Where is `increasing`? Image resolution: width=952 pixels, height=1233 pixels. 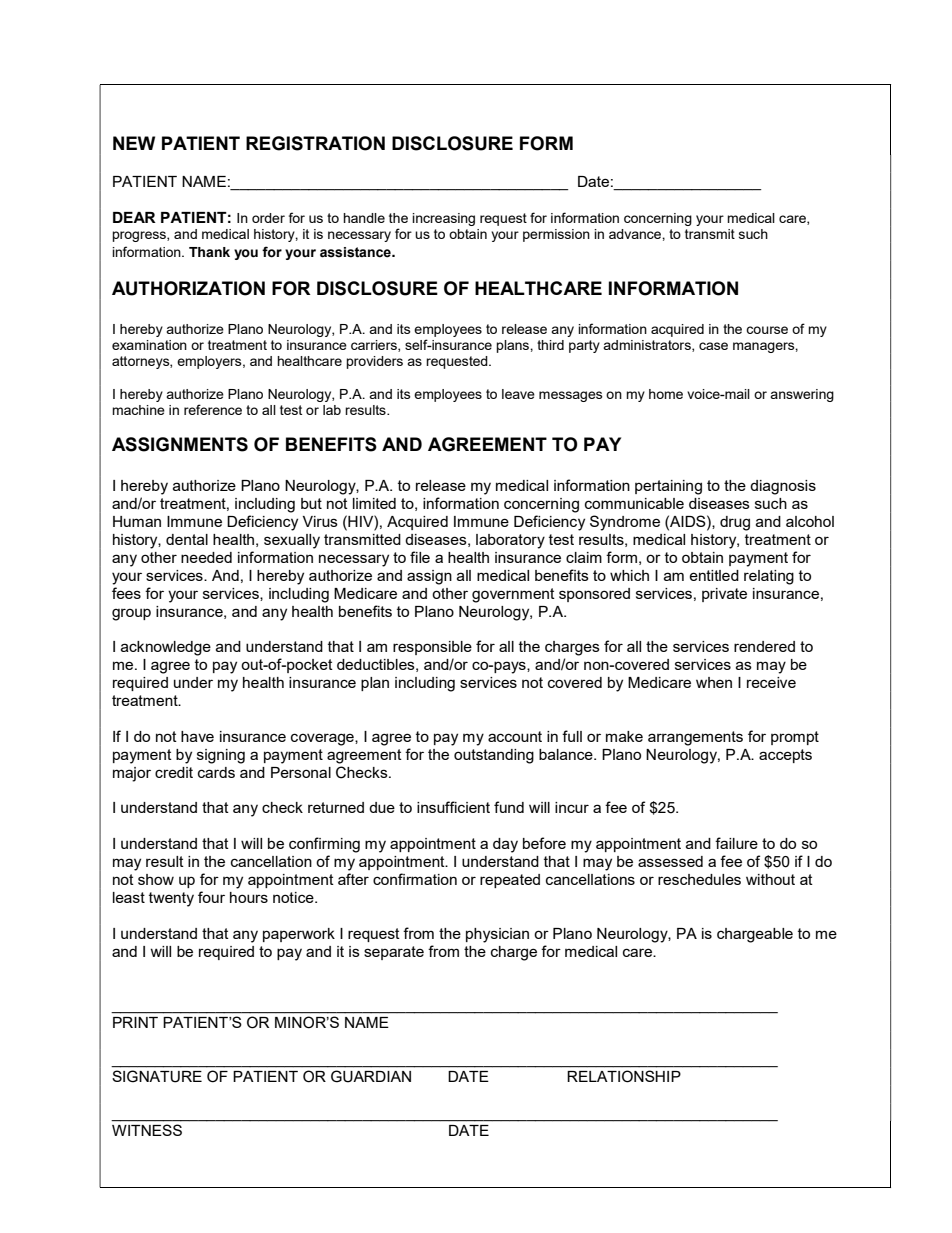 increasing is located at coordinates (443, 219).
